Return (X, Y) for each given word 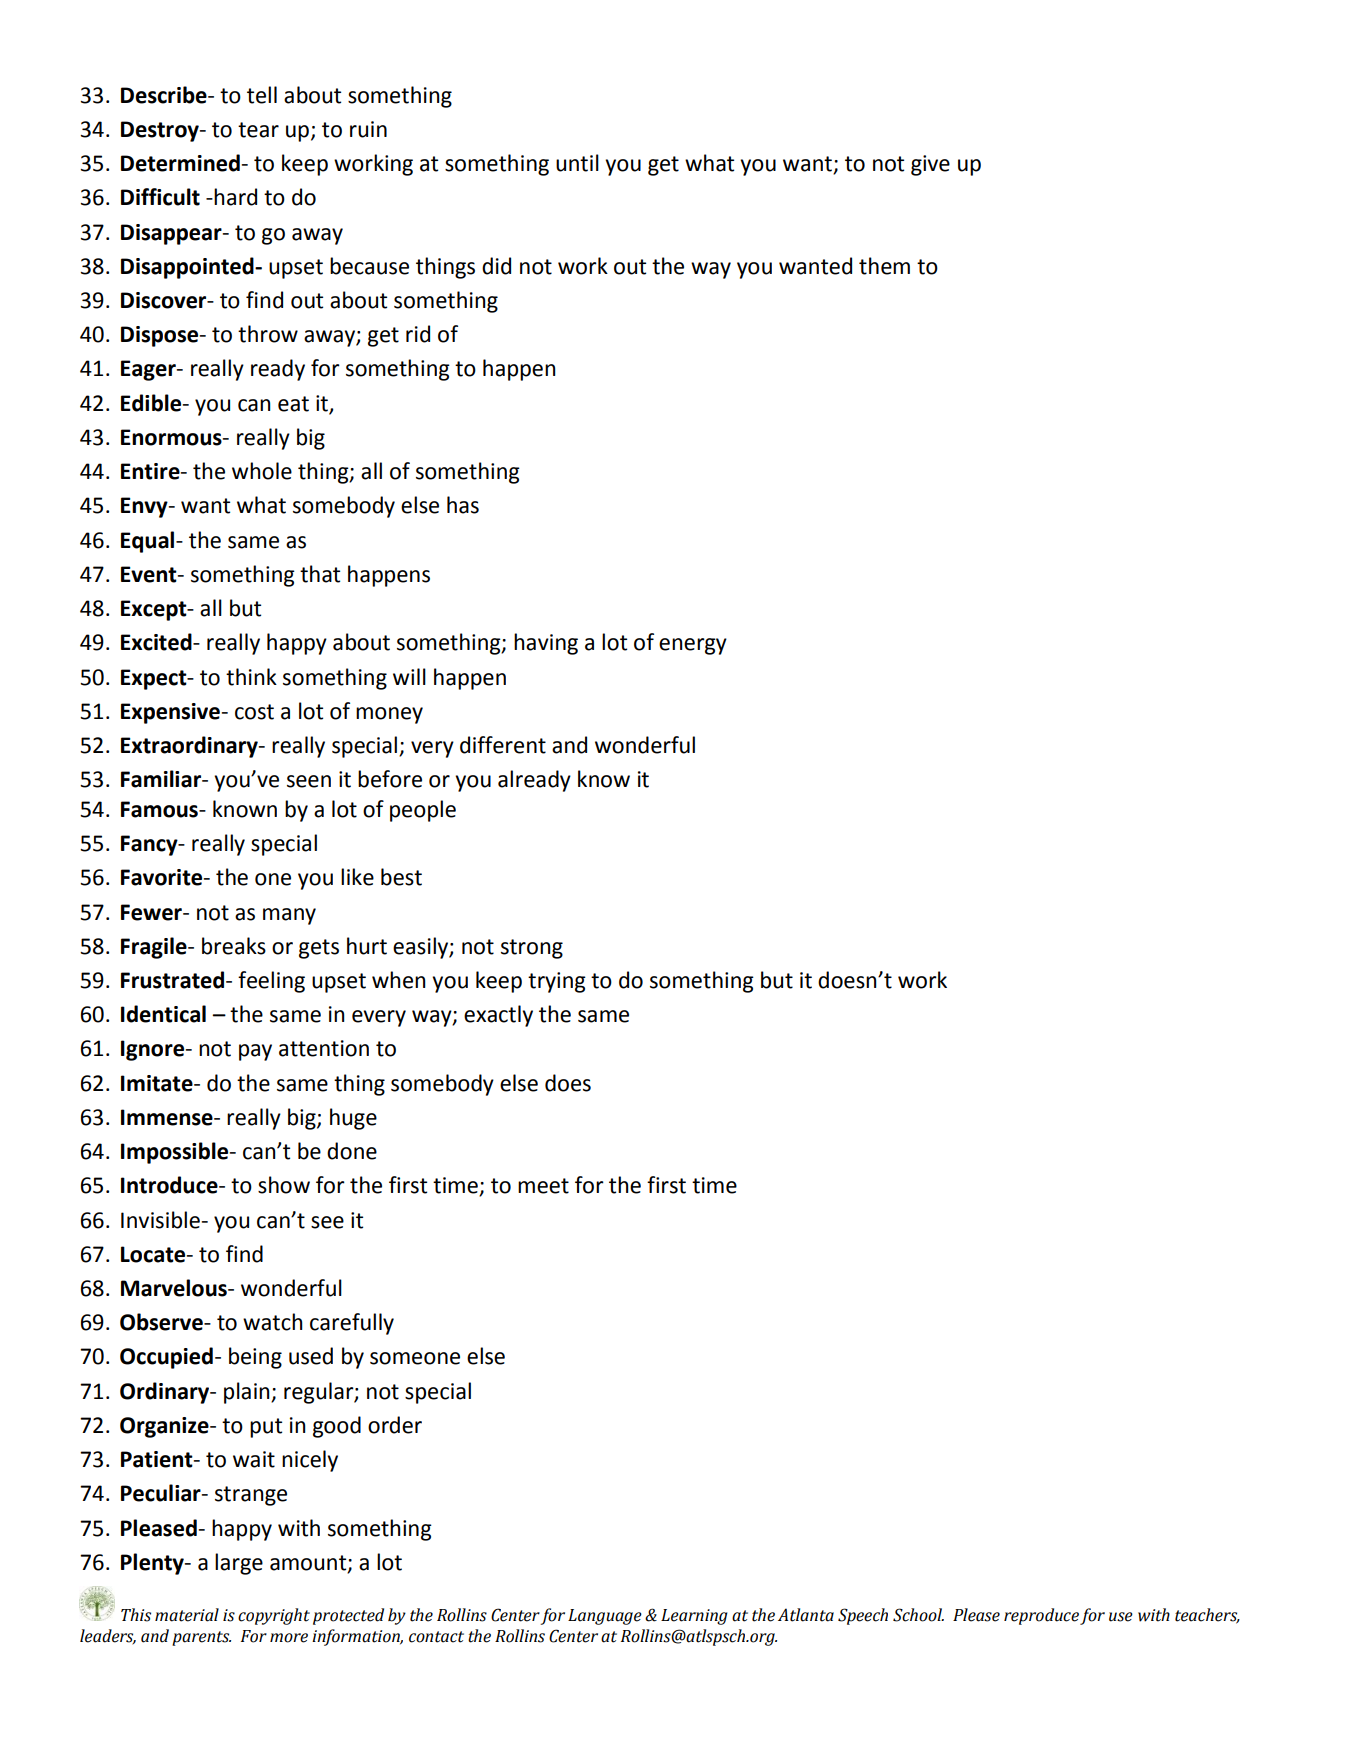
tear (258, 130)
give (930, 165)
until (577, 163)
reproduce (1041, 1616)
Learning (694, 1617)
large (239, 1564)
